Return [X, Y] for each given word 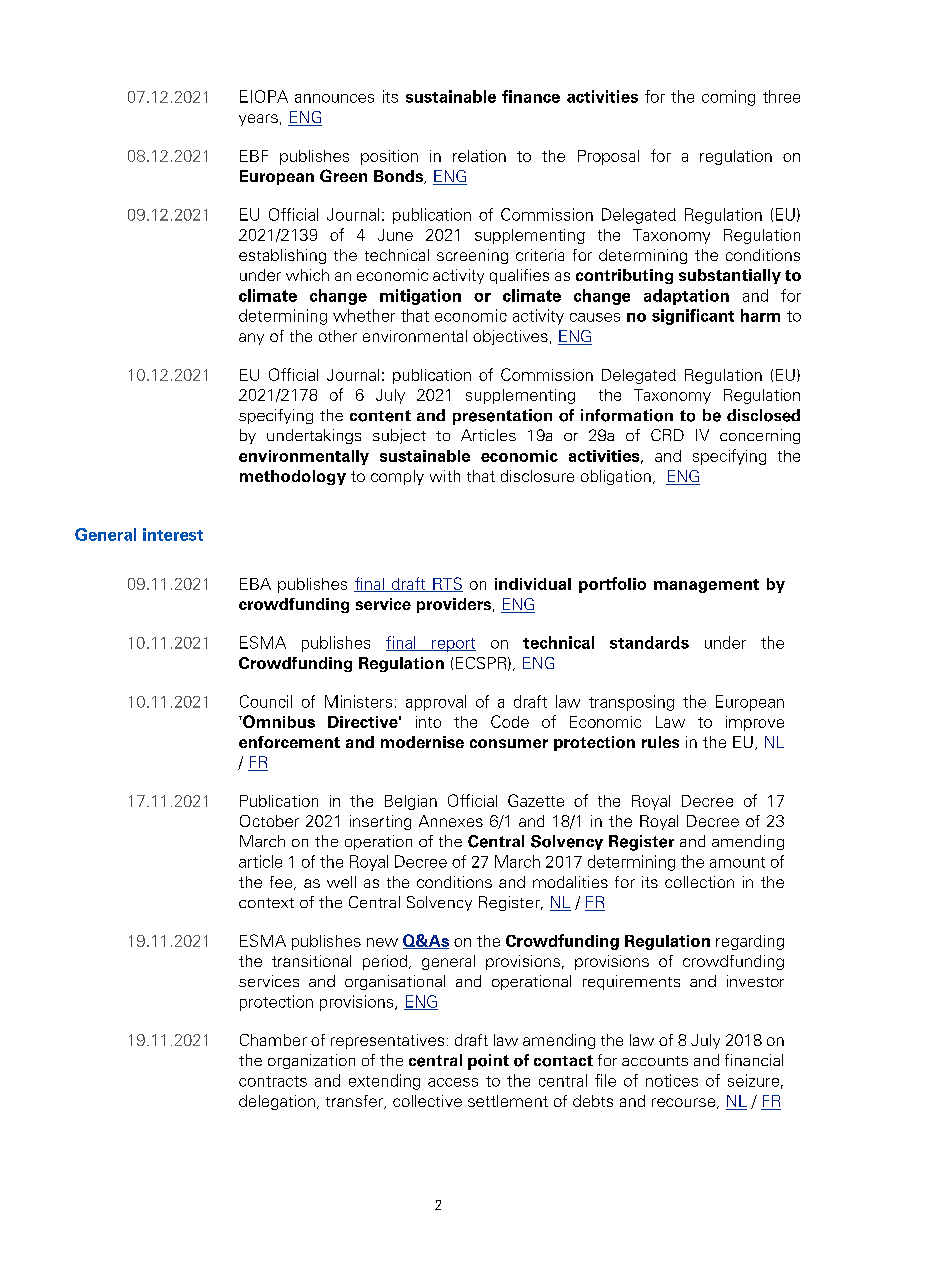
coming [728, 98]
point [488, 1062]
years [258, 120]
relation [479, 156]
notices [672, 1080]
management [706, 586]
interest [173, 534]
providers [454, 605]
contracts [273, 1081]
